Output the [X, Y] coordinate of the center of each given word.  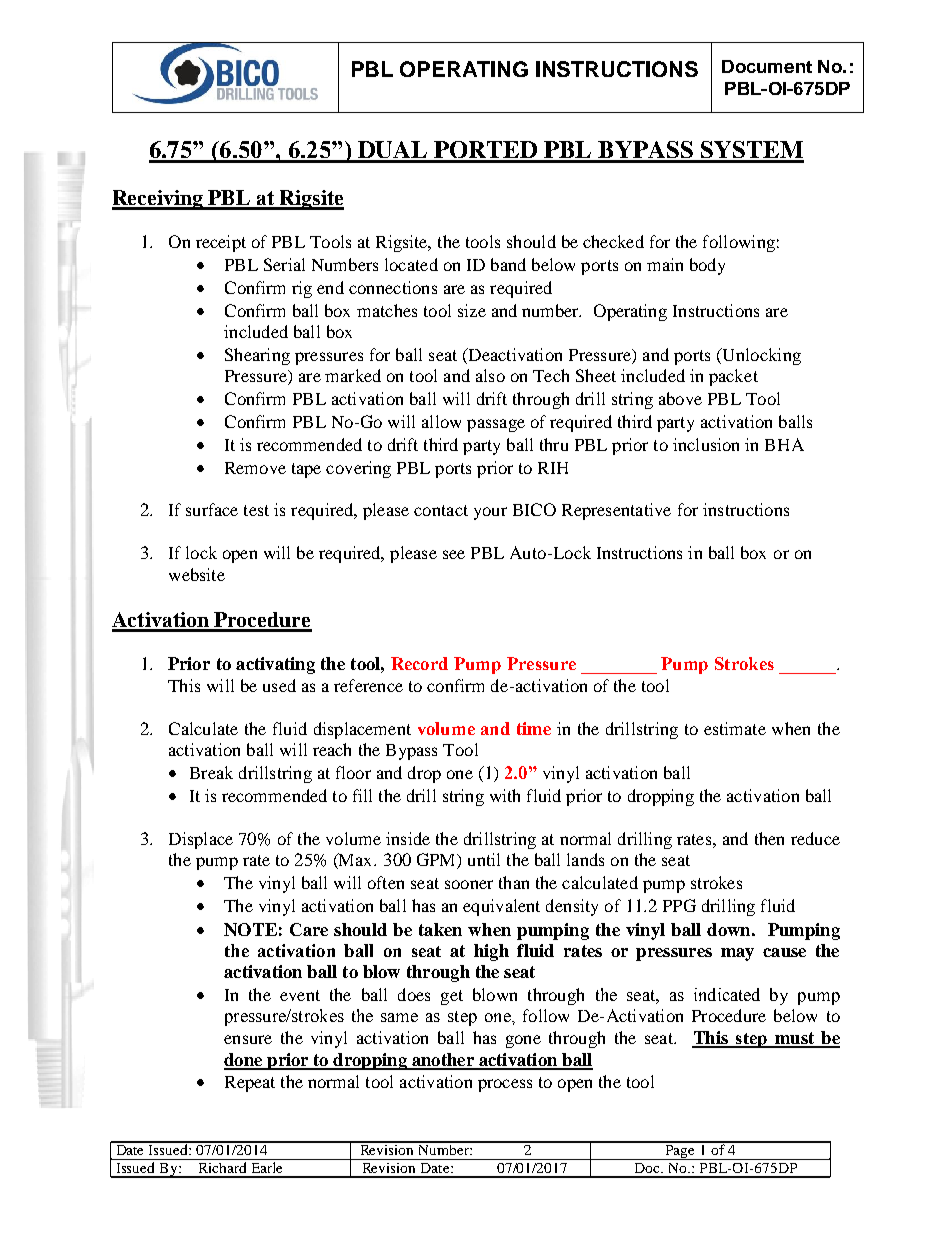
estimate [735, 728]
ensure [248, 1039]
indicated [727, 994]
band [508, 264]
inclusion [706, 444]
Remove [255, 468]
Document [767, 66]
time [534, 728]
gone [523, 1041]
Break [211, 772]
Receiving [158, 200]
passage [496, 425]
